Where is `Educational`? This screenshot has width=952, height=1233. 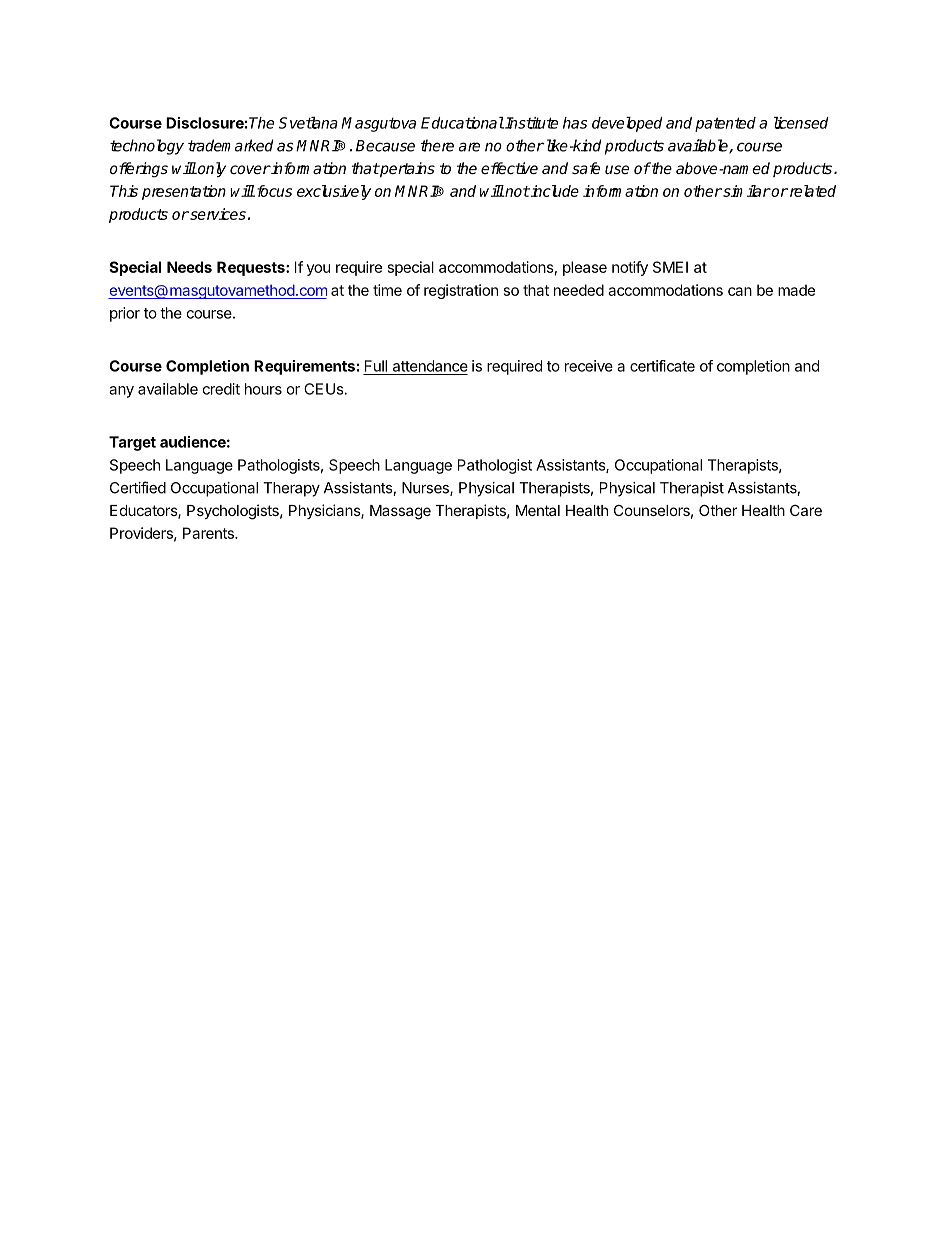 Educational is located at coordinates (462, 123).
